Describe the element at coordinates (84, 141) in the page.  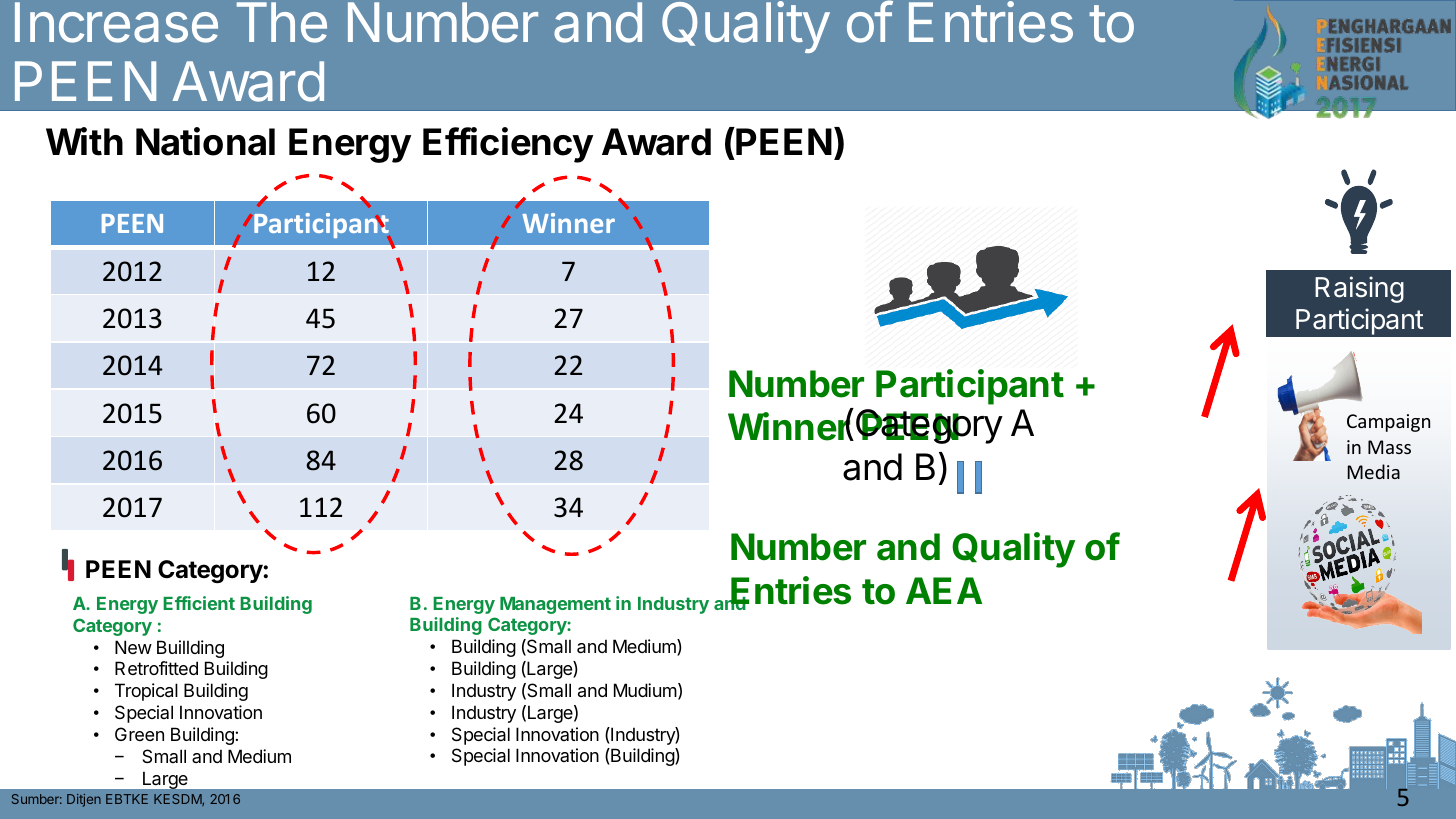
I see `With` at that location.
